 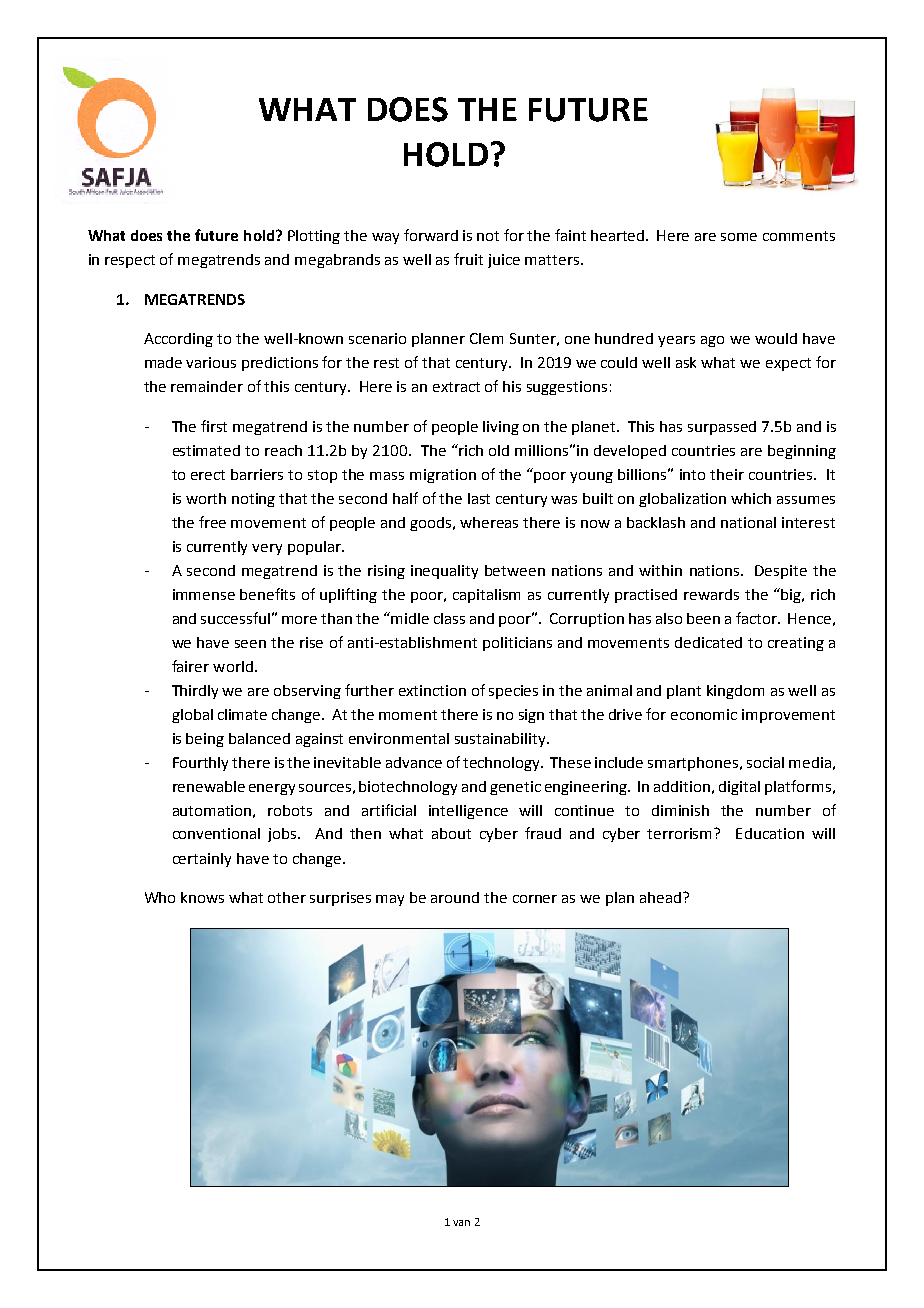 What do you see at coordinates (501, 740) in the image?
I see `sustainability` at bounding box center [501, 740].
